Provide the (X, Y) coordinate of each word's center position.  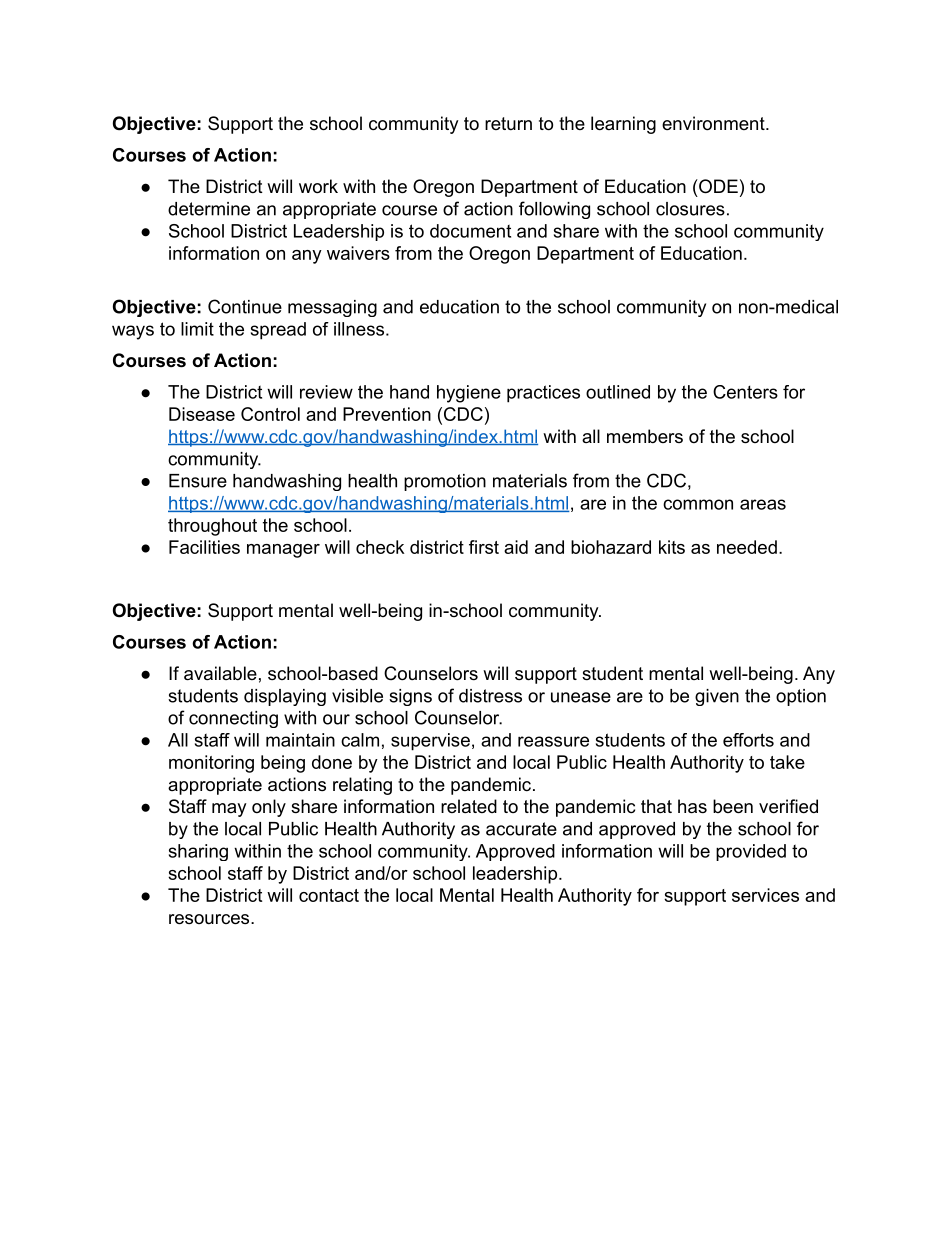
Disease (202, 414)
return (508, 123)
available (220, 673)
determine (209, 209)
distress (490, 696)
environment (714, 123)
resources (210, 919)
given (717, 697)
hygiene (469, 394)
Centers (745, 392)
